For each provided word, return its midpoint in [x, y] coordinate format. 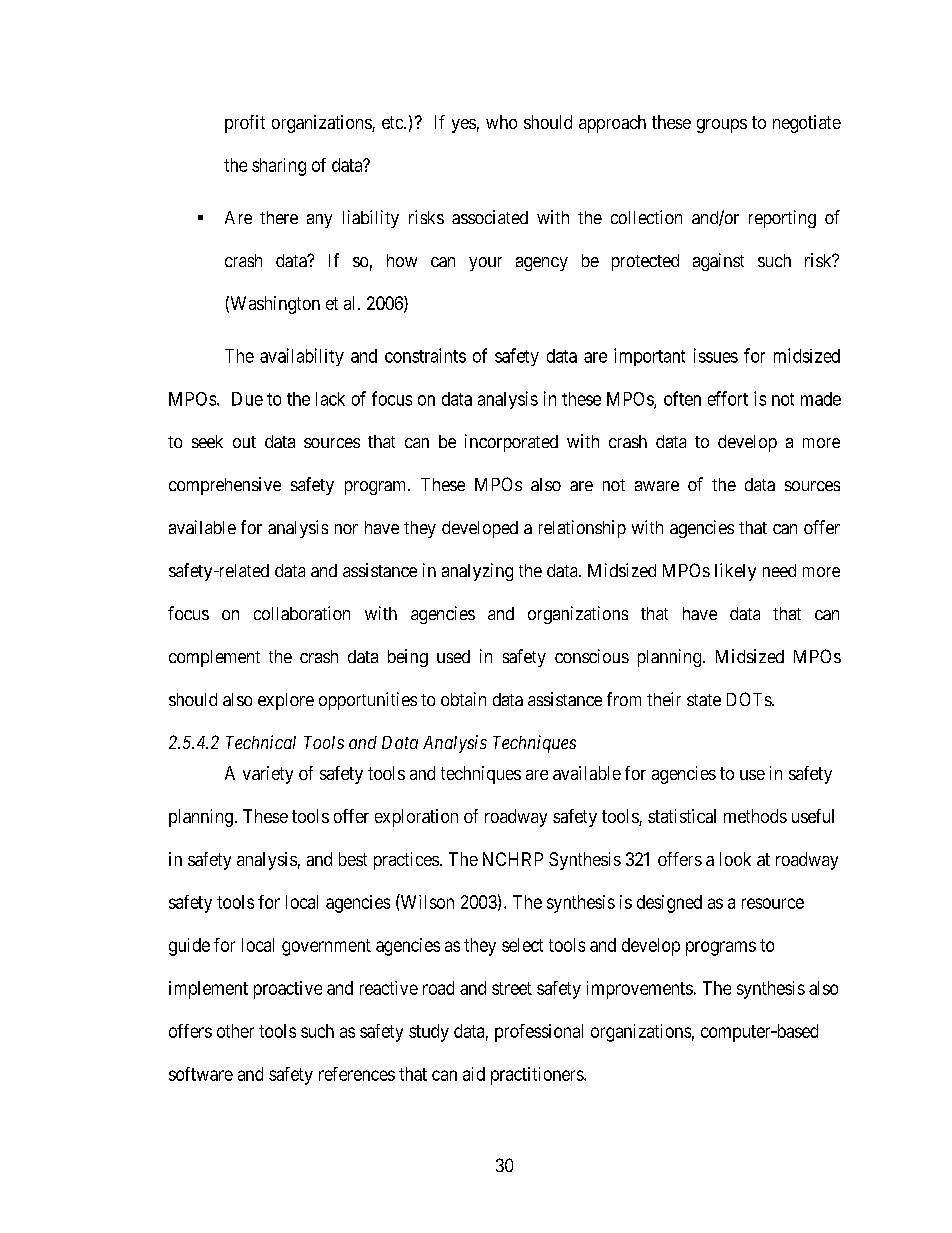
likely [735, 572]
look [735, 859]
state [704, 700]
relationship [582, 529]
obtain [463, 699]
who [501, 122]
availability [302, 357]
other [235, 1031]
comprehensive [225, 486]
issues [716, 355]
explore [286, 701]
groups [722, 126]
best [353, 859]
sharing [279, 167]
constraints [425, 355]
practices [406, 861]
